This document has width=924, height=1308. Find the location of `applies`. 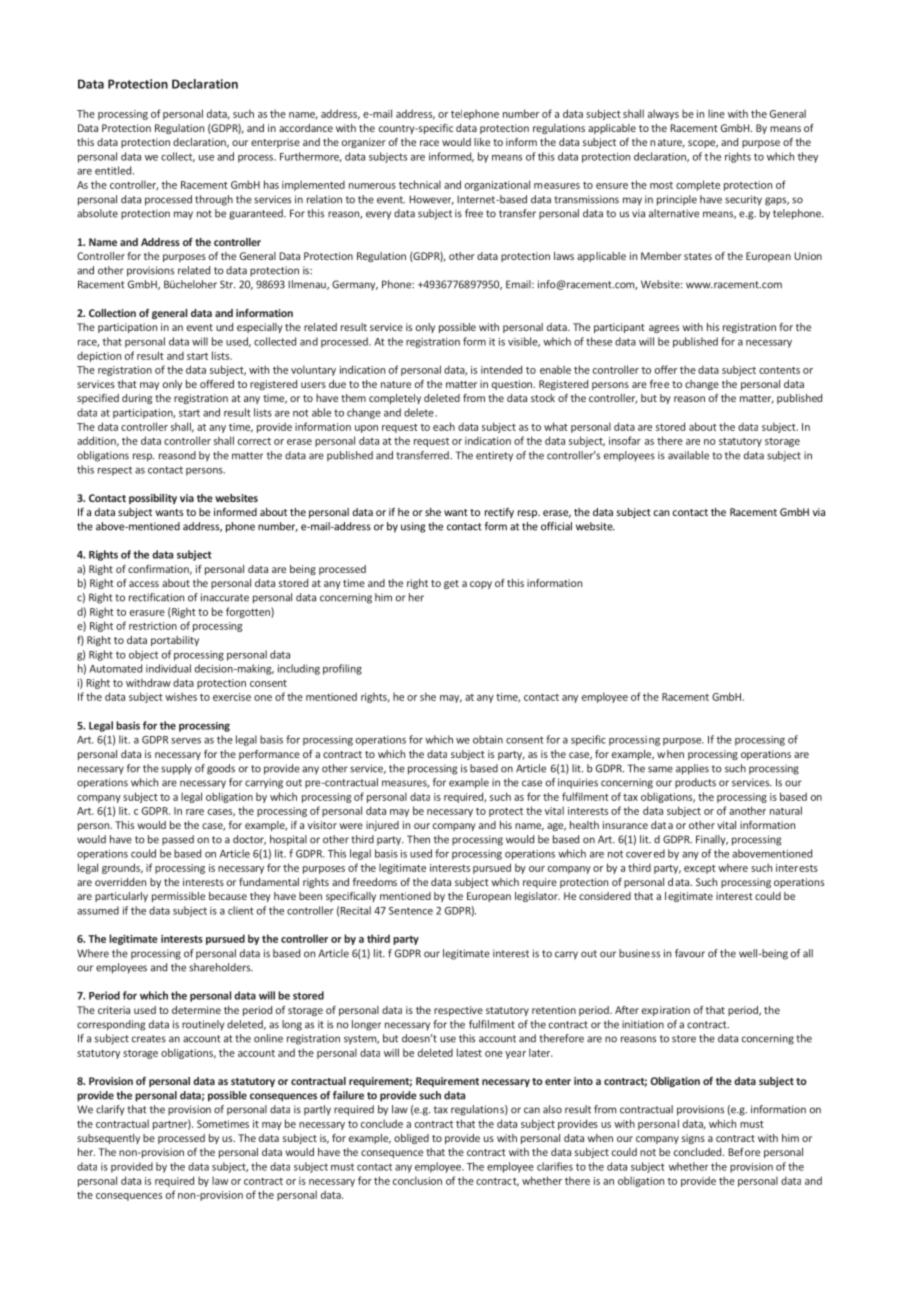

applies is located at coordinates (692, 769).
